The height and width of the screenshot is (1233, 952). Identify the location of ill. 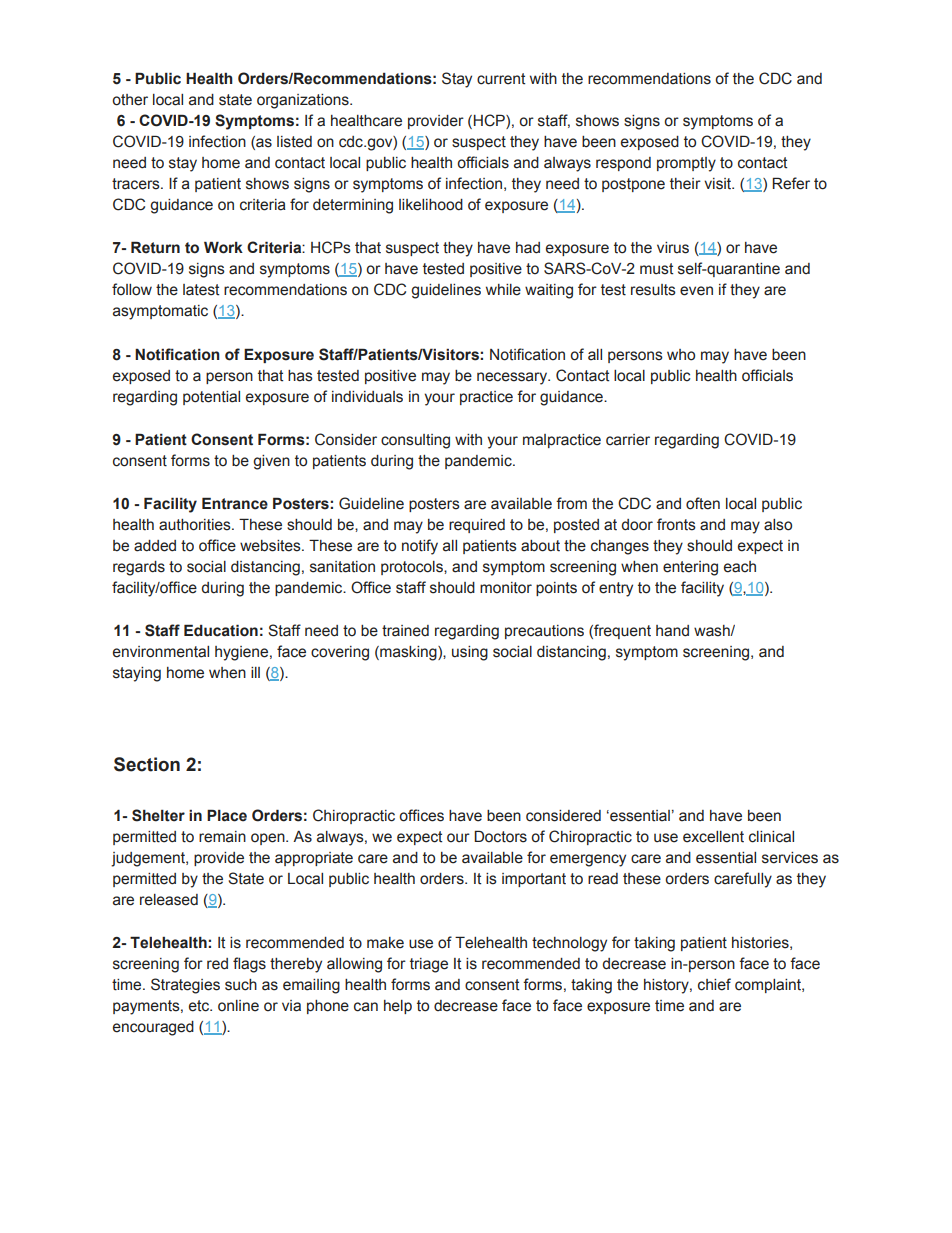
(255, 672).
